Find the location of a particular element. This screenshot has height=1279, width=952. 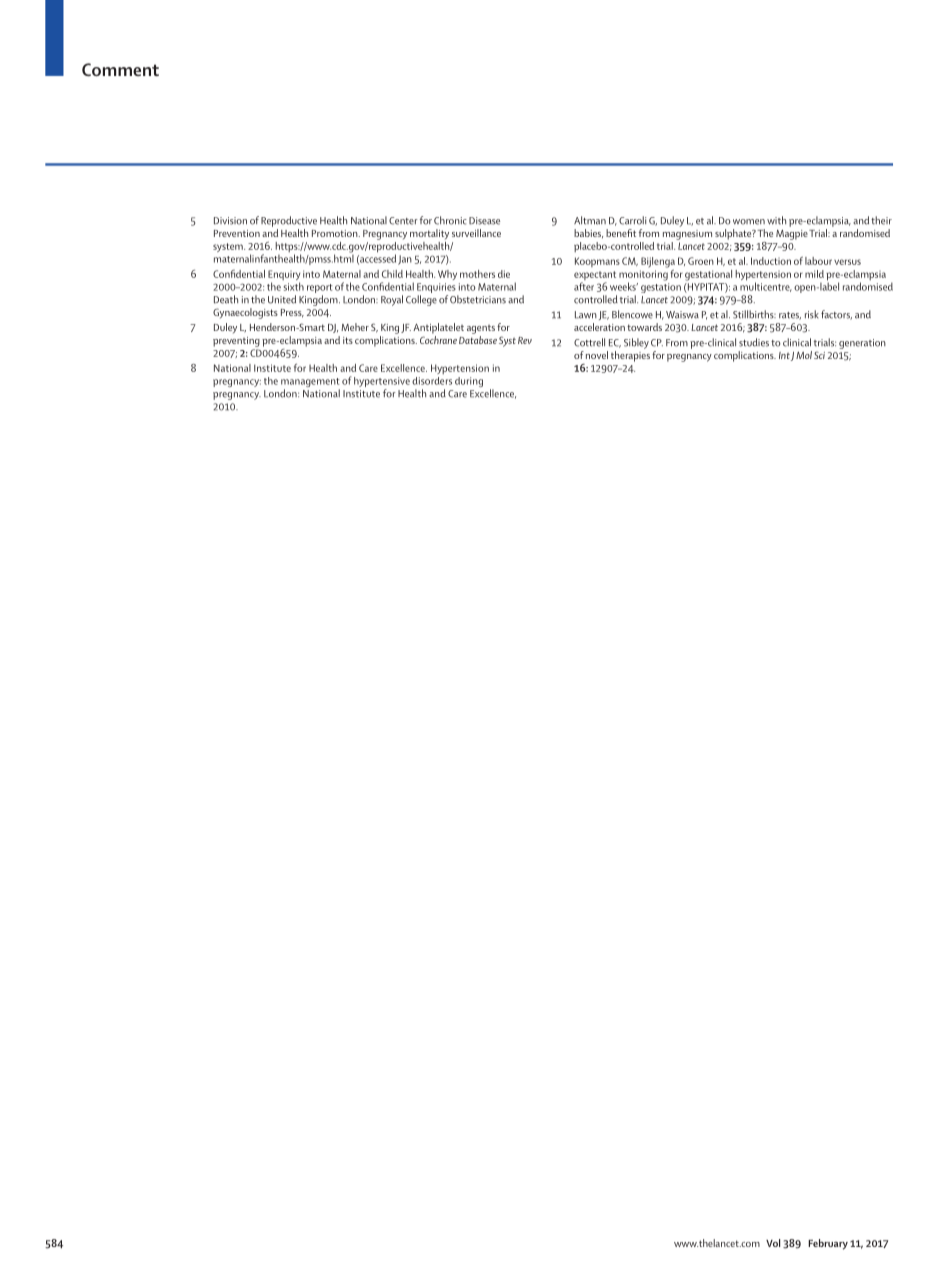

management is located at coordinates (310, 384).
